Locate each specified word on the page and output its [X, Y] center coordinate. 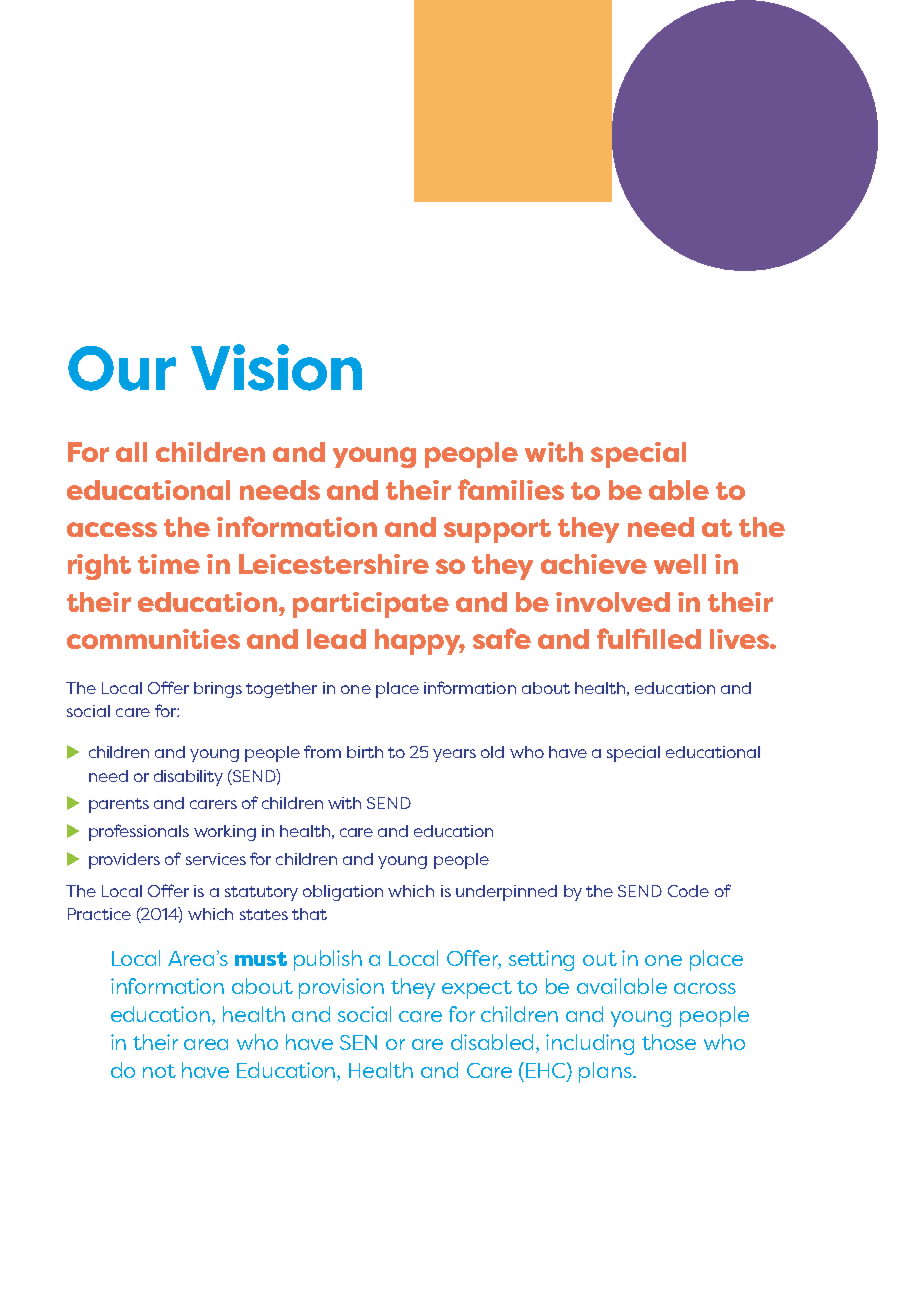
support [497, 531]
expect [477, 989]
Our [122, 368]
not [159, 1071]
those [669, 1042]
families [511, 489]
